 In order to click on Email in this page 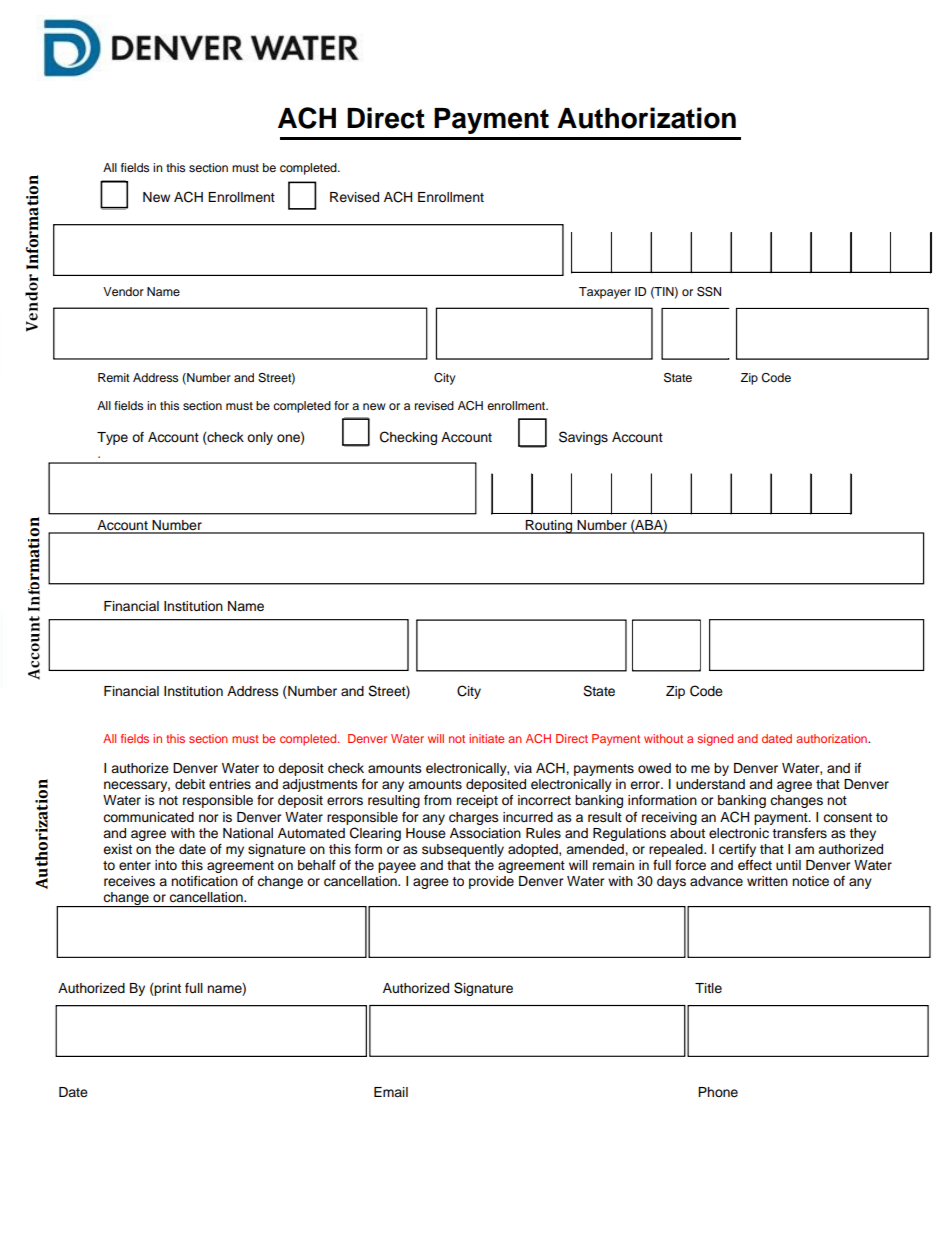, I will do `click(391, 1092)`.
